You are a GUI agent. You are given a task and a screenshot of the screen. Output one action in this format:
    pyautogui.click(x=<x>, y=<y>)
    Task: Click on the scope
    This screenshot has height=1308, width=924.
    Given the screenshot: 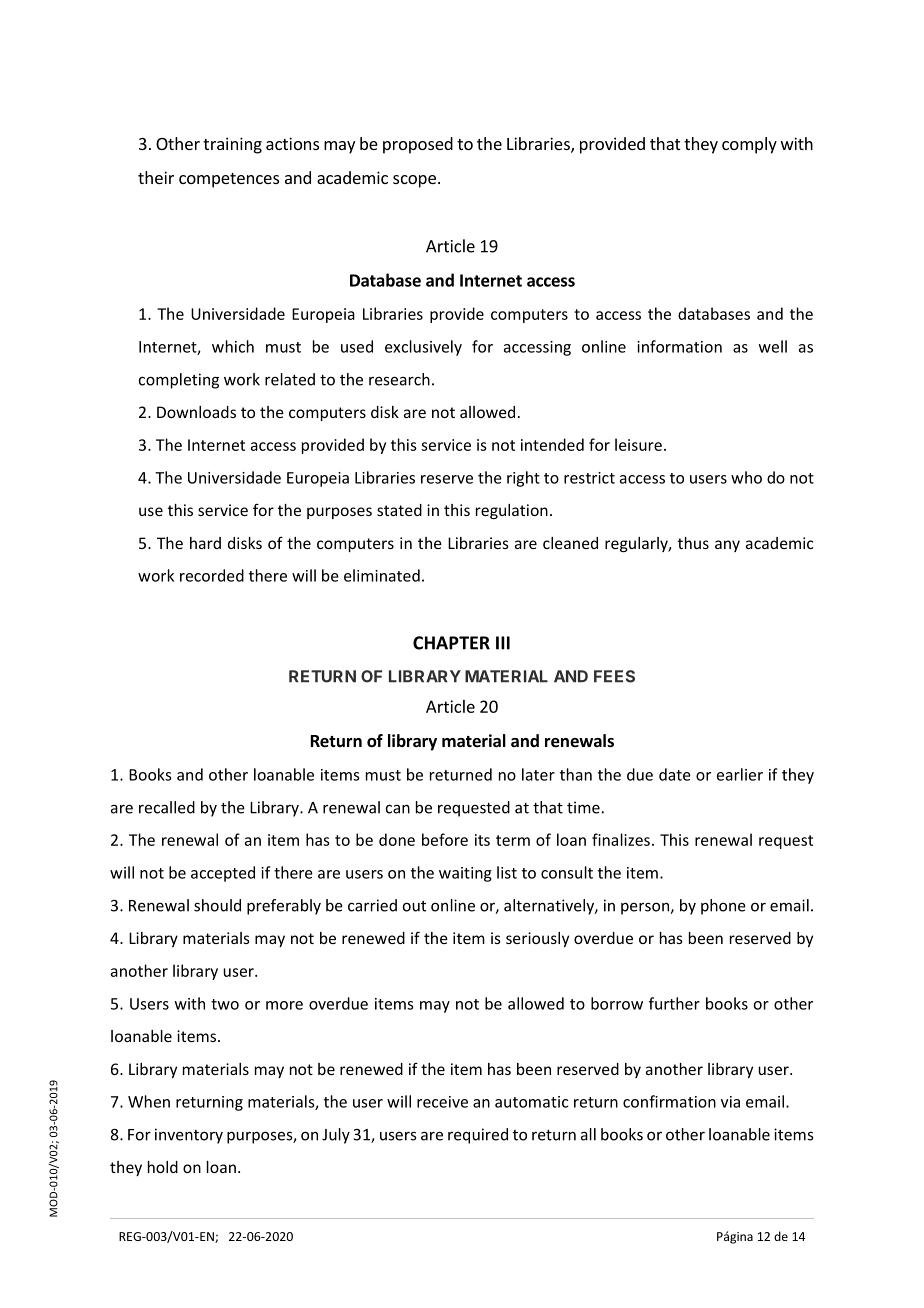 What is the action you would take?
    pyautogui.click(x=414, y=181)
